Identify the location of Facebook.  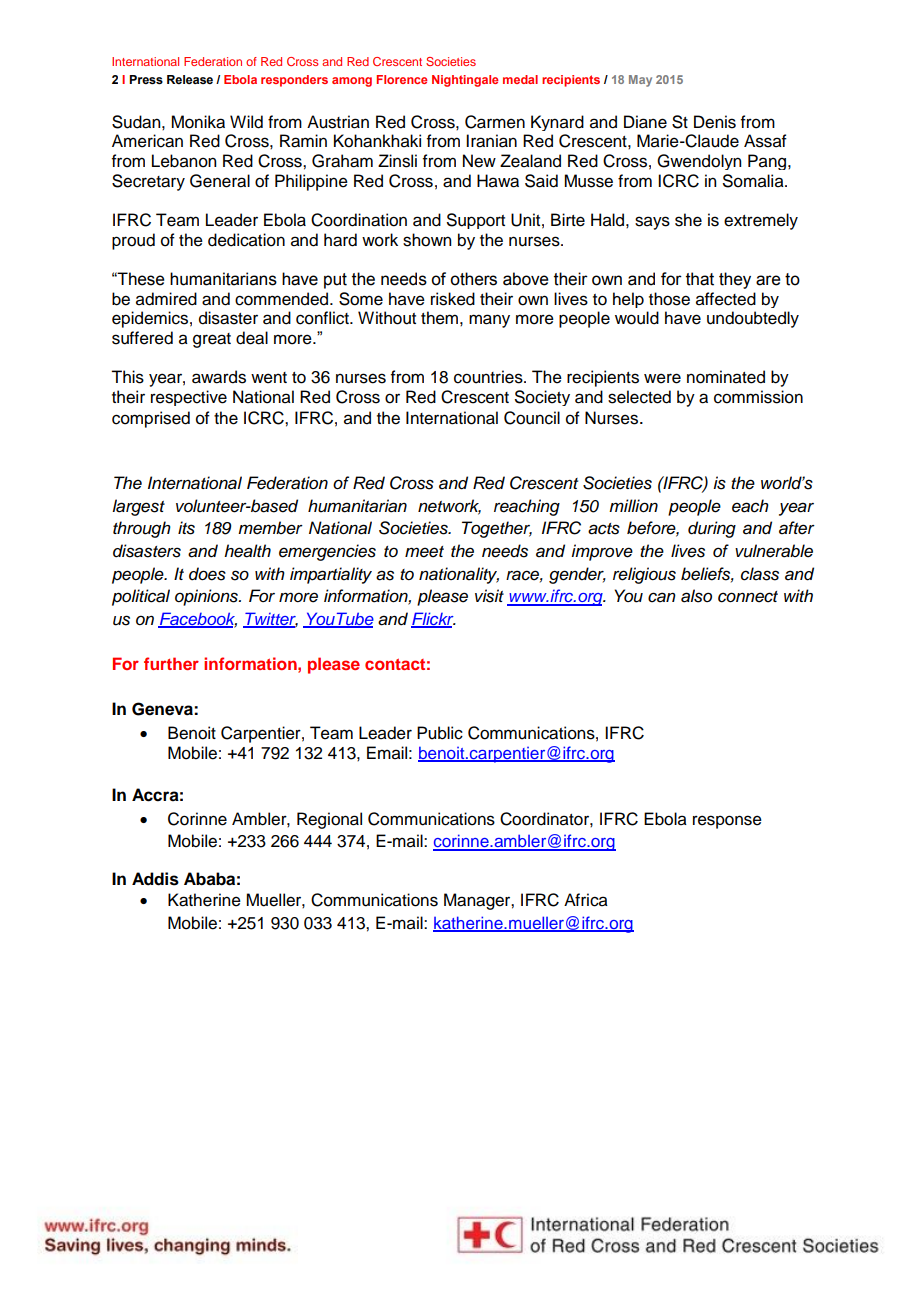
(197, 620).
